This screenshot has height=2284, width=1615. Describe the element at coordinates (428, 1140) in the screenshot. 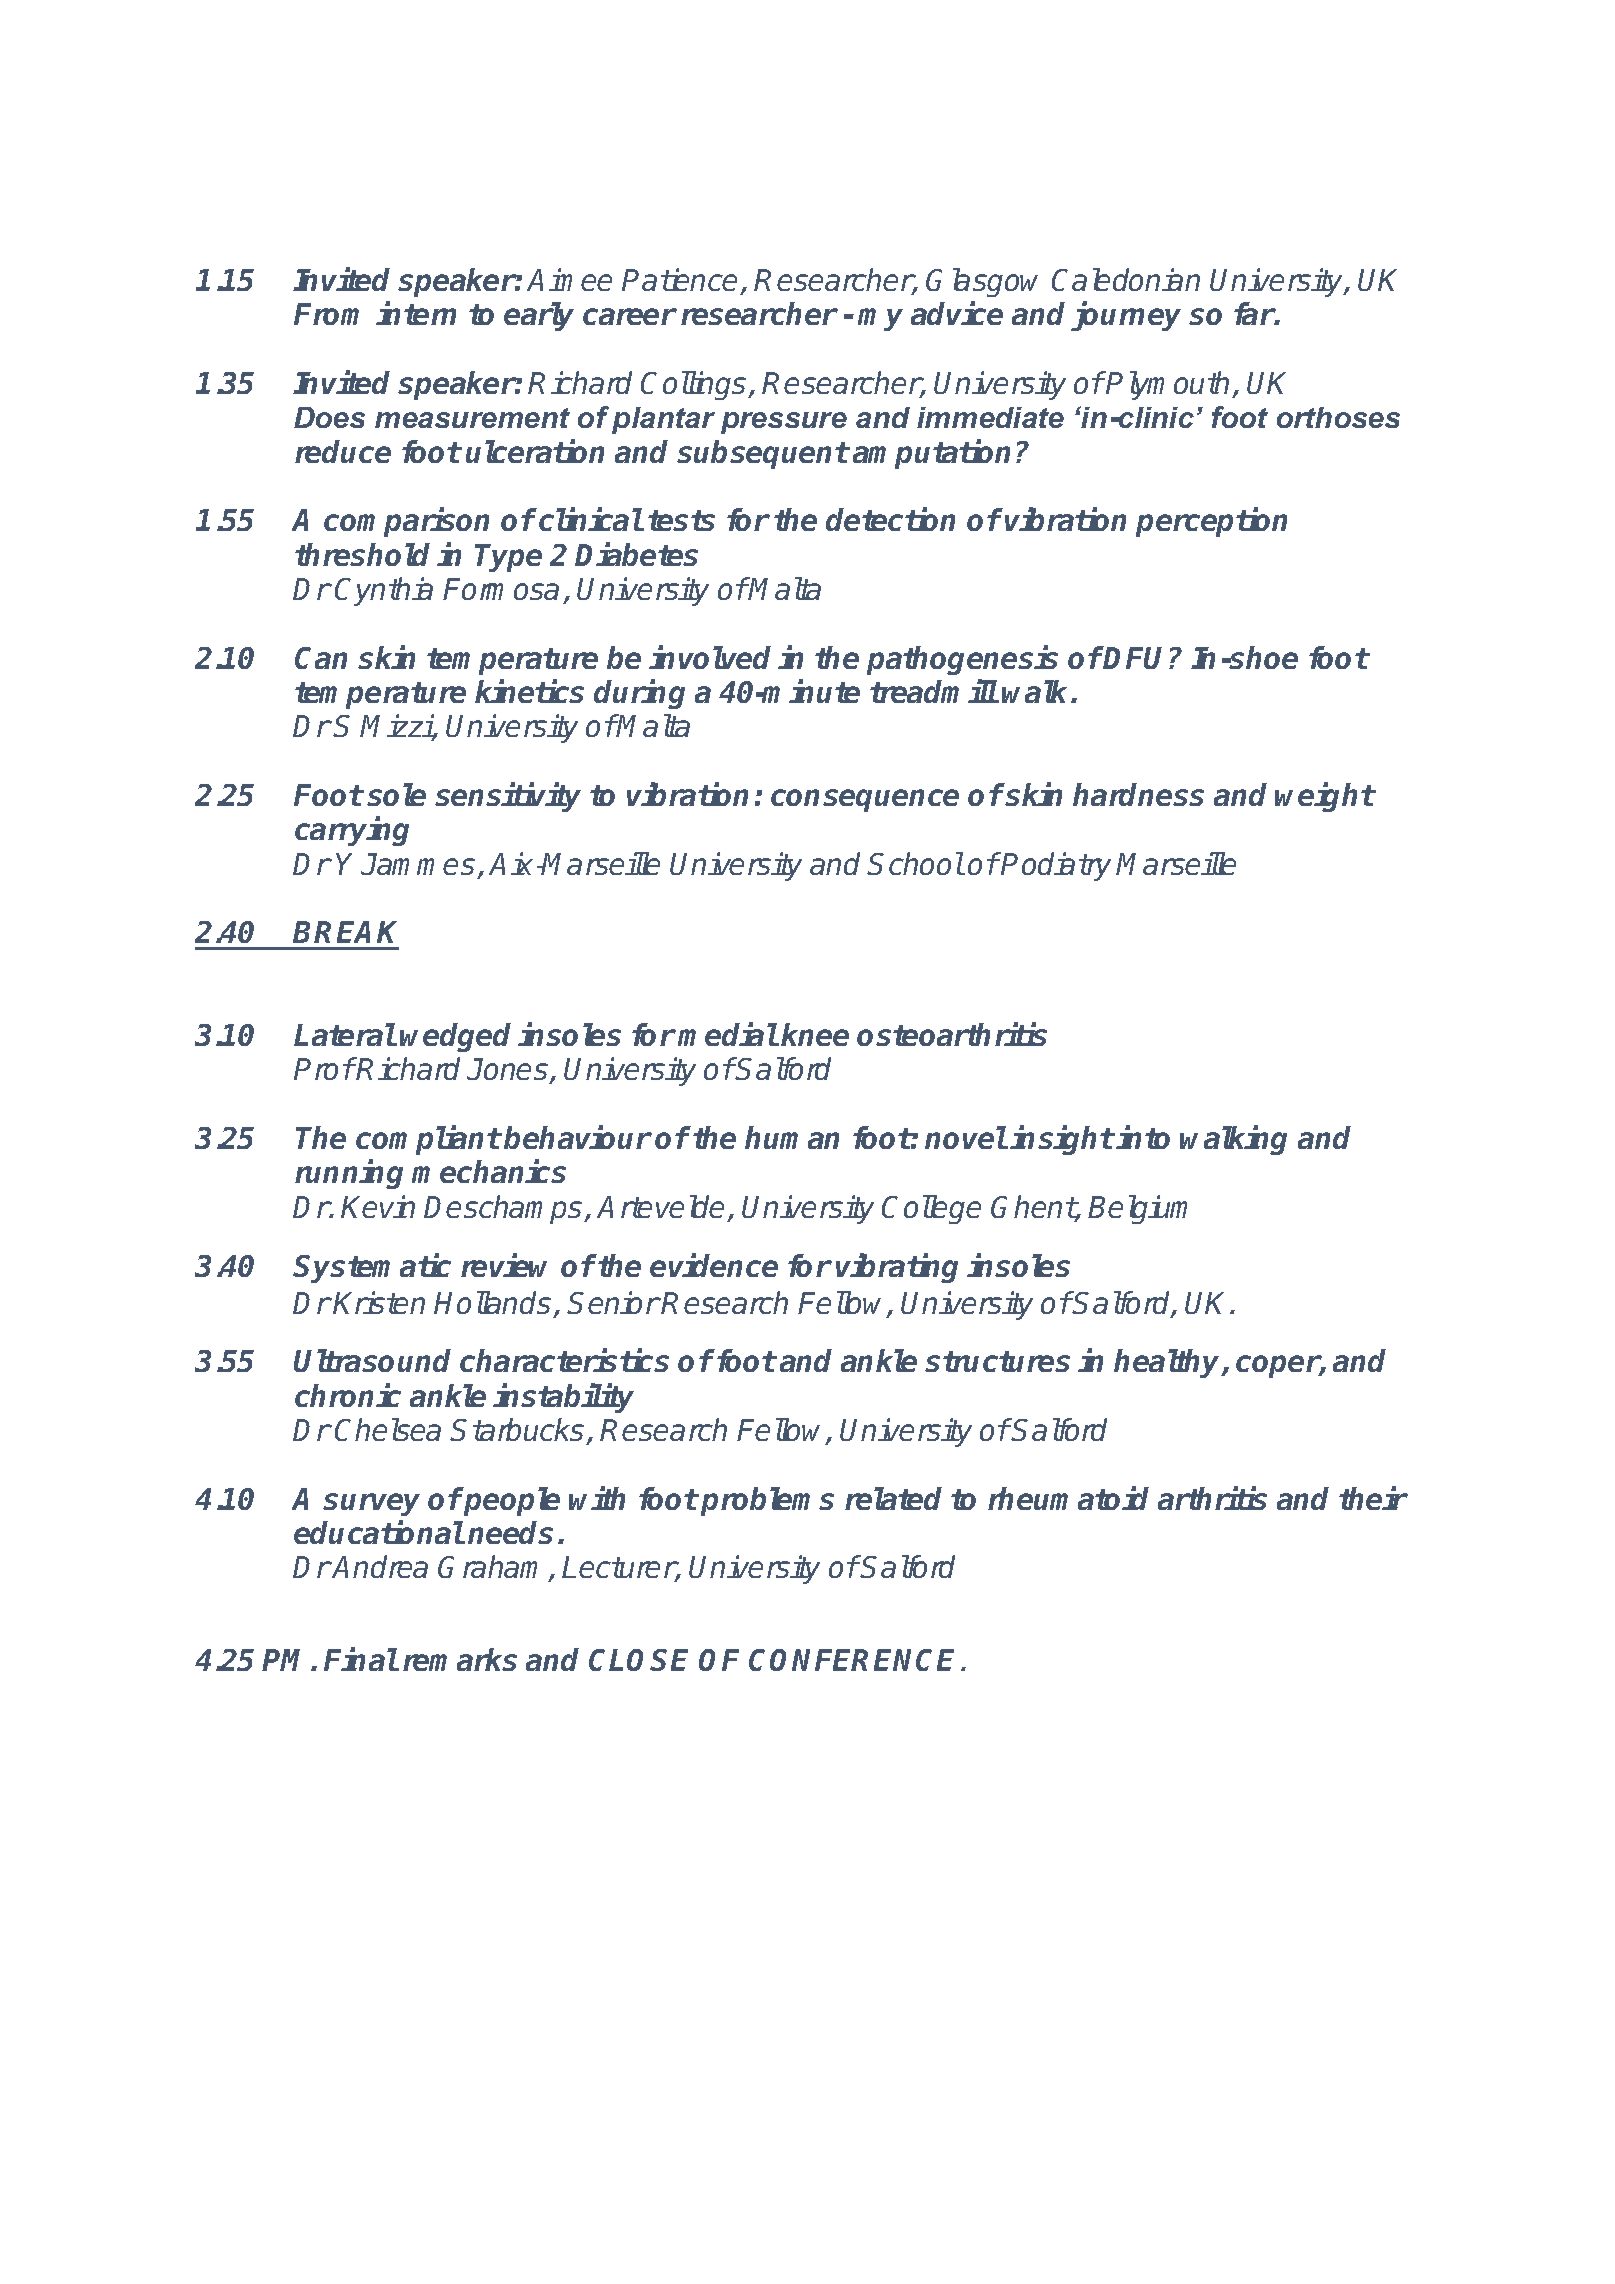

I see `compliant` at that location.
